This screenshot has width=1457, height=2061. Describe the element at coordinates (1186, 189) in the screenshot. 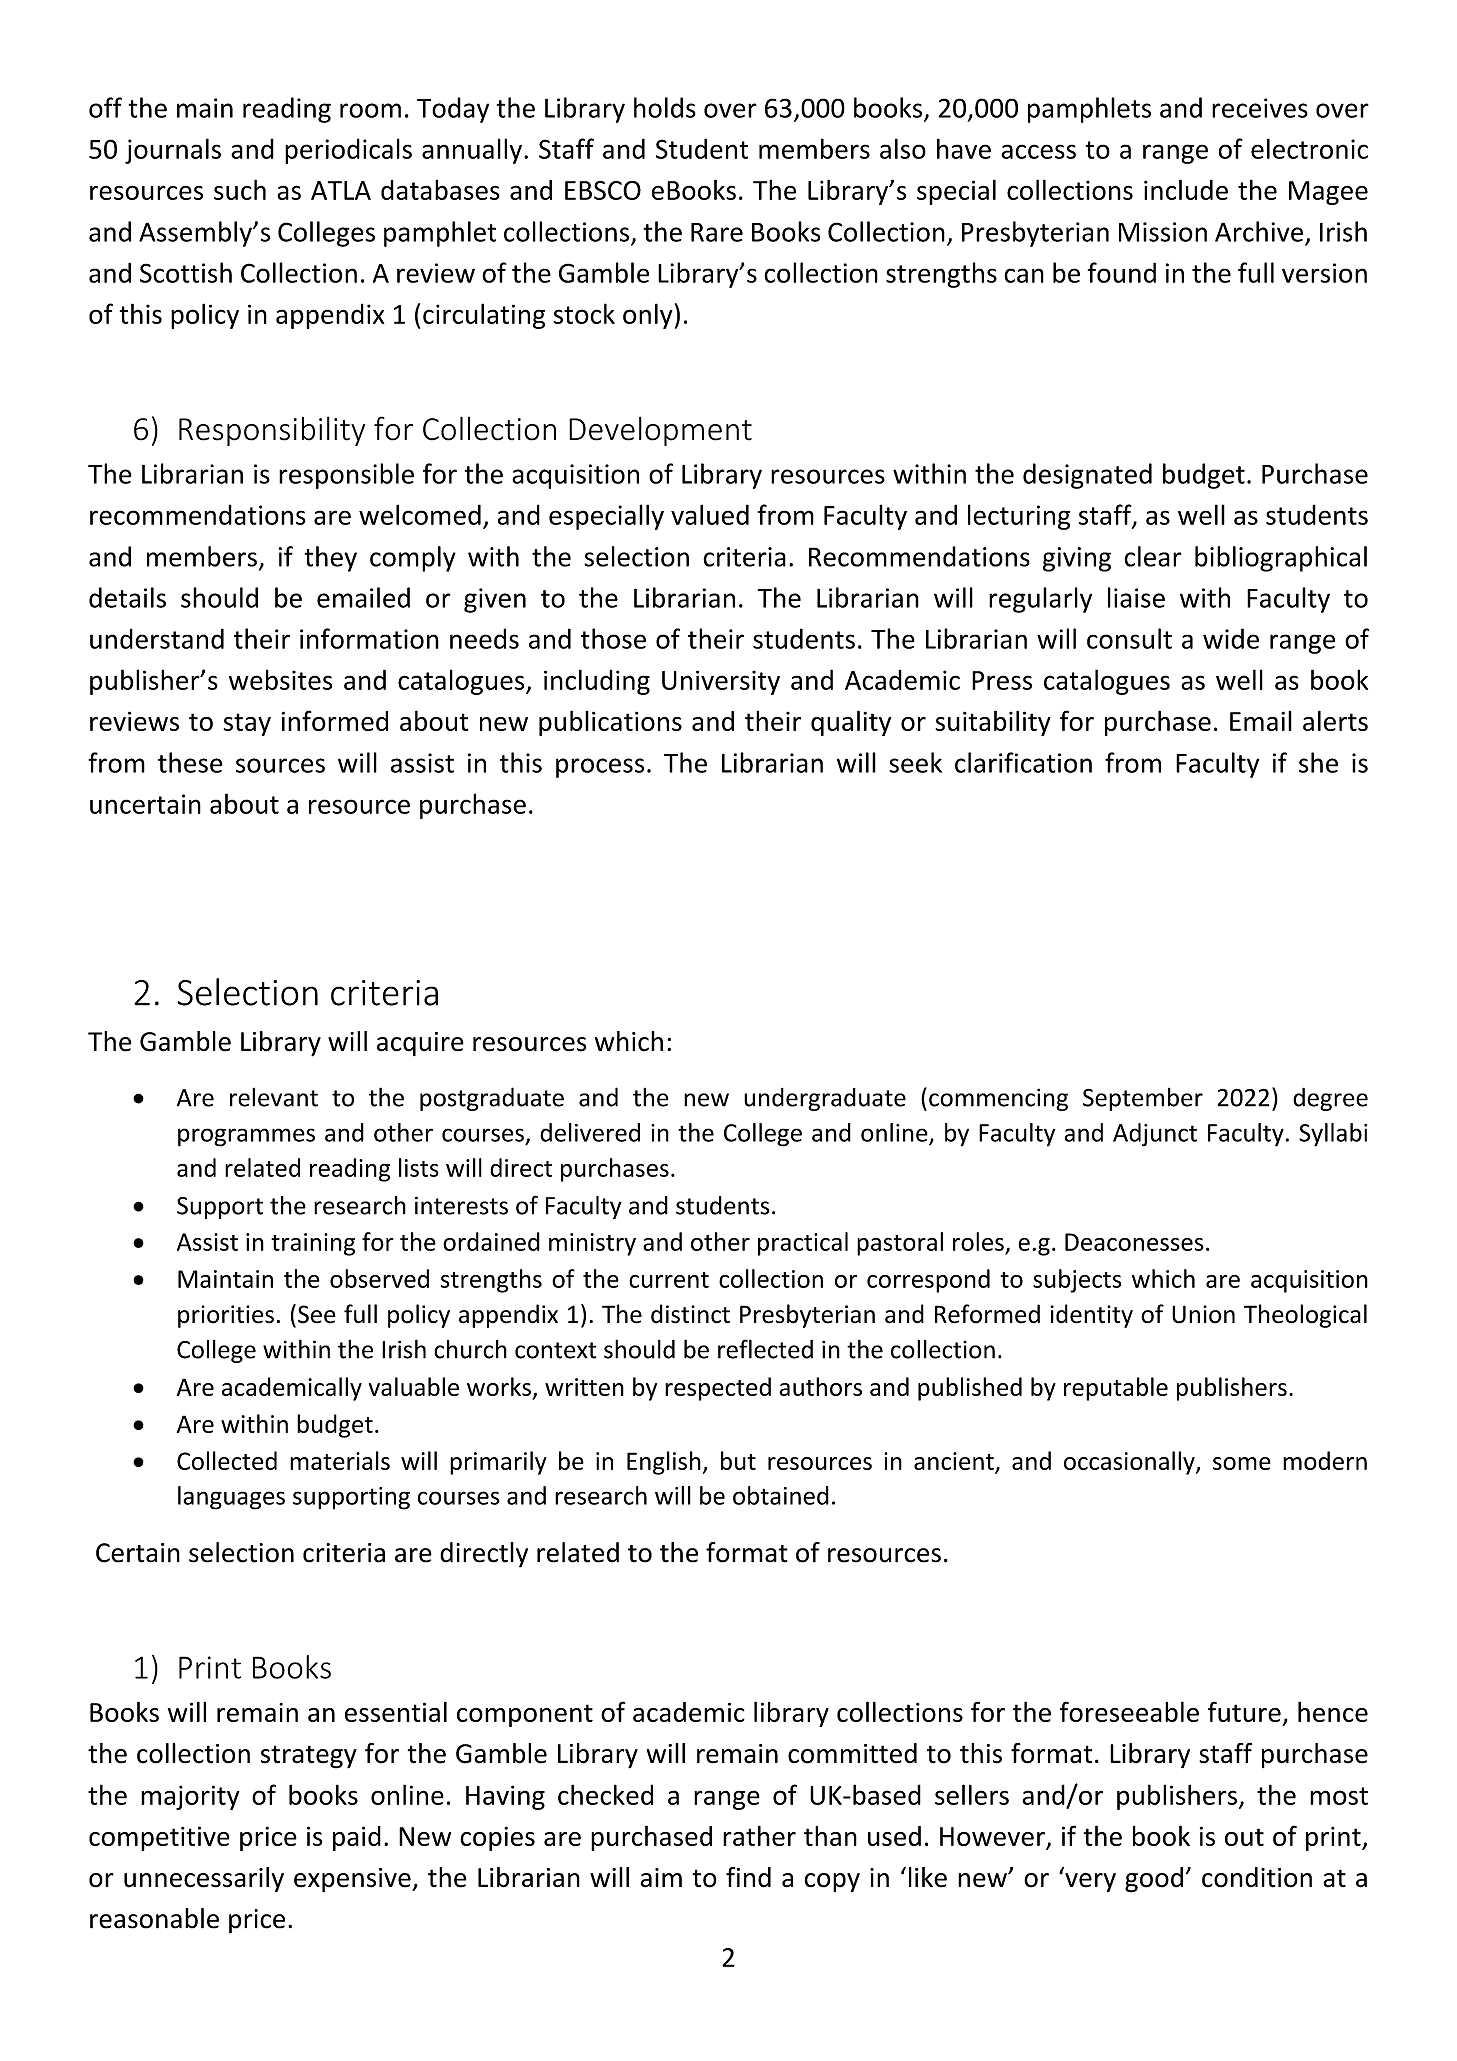

I see `include` at that location.
